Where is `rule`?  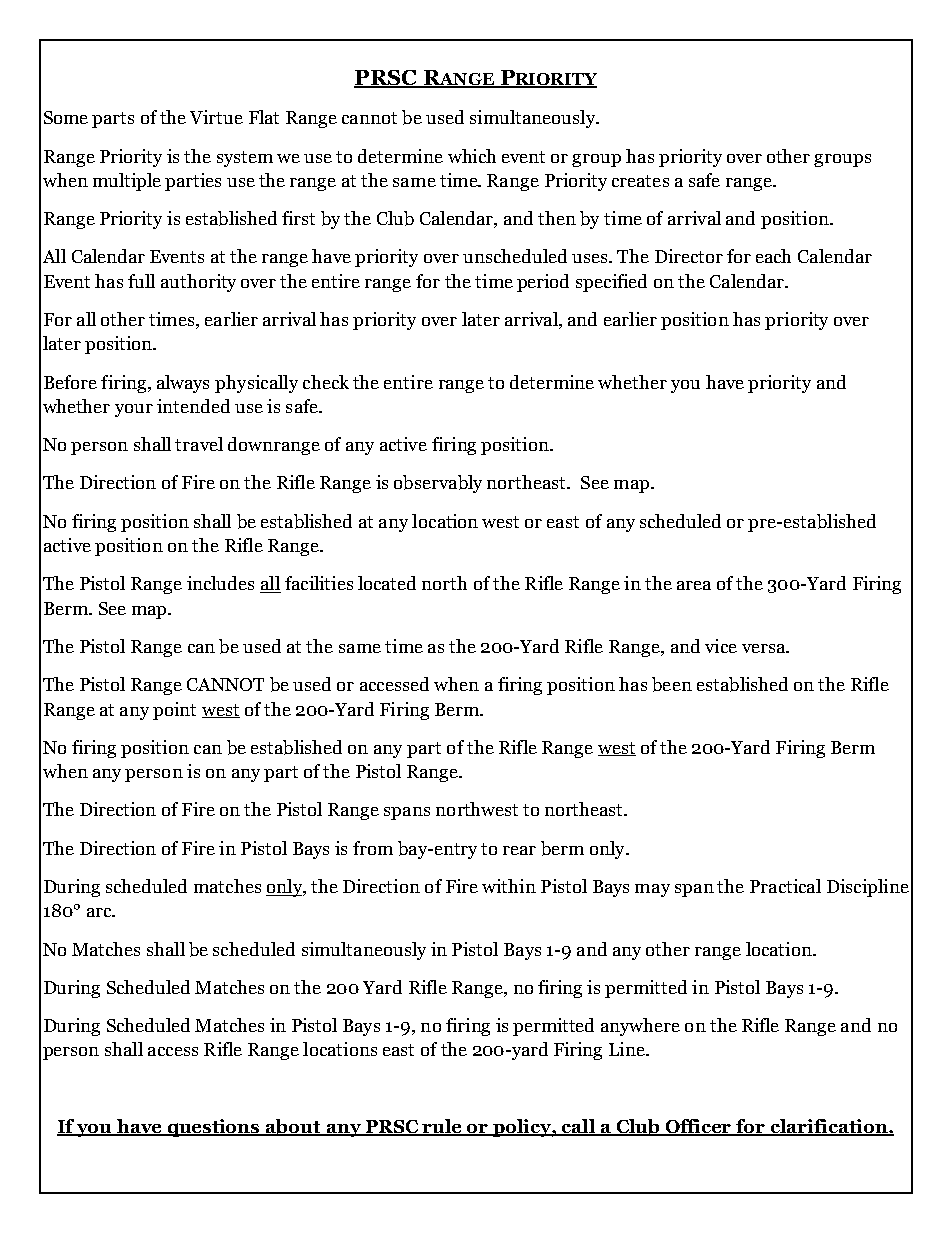 rule is located at coordinates (442, 1127).
